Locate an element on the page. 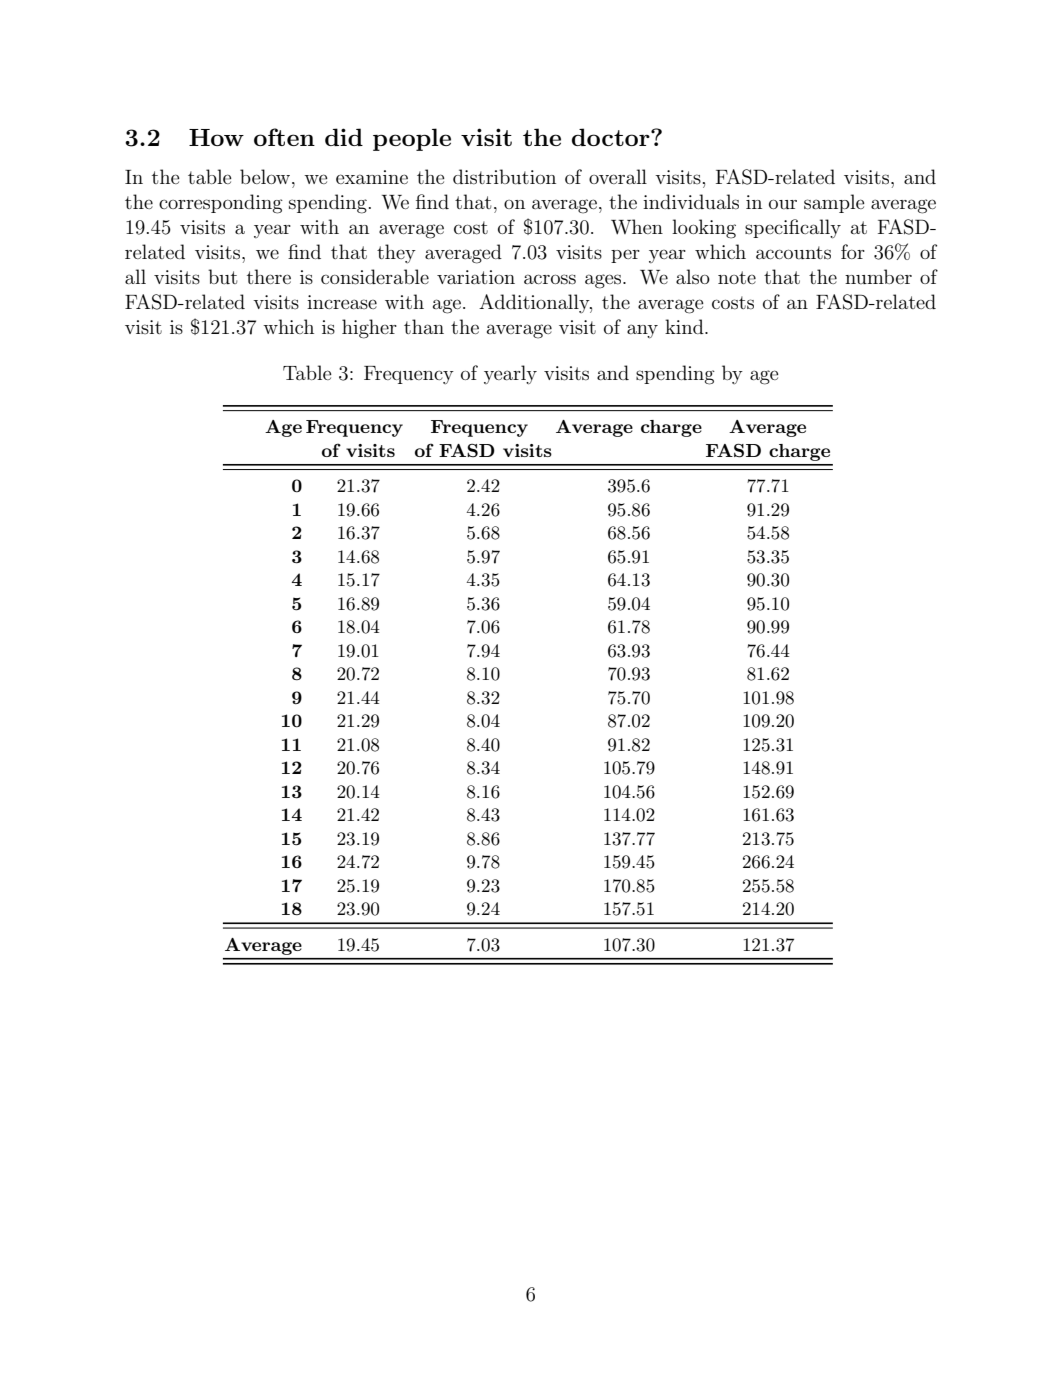 This document has width=1062, height=1374. overall is located at coordinates (618, 176).
